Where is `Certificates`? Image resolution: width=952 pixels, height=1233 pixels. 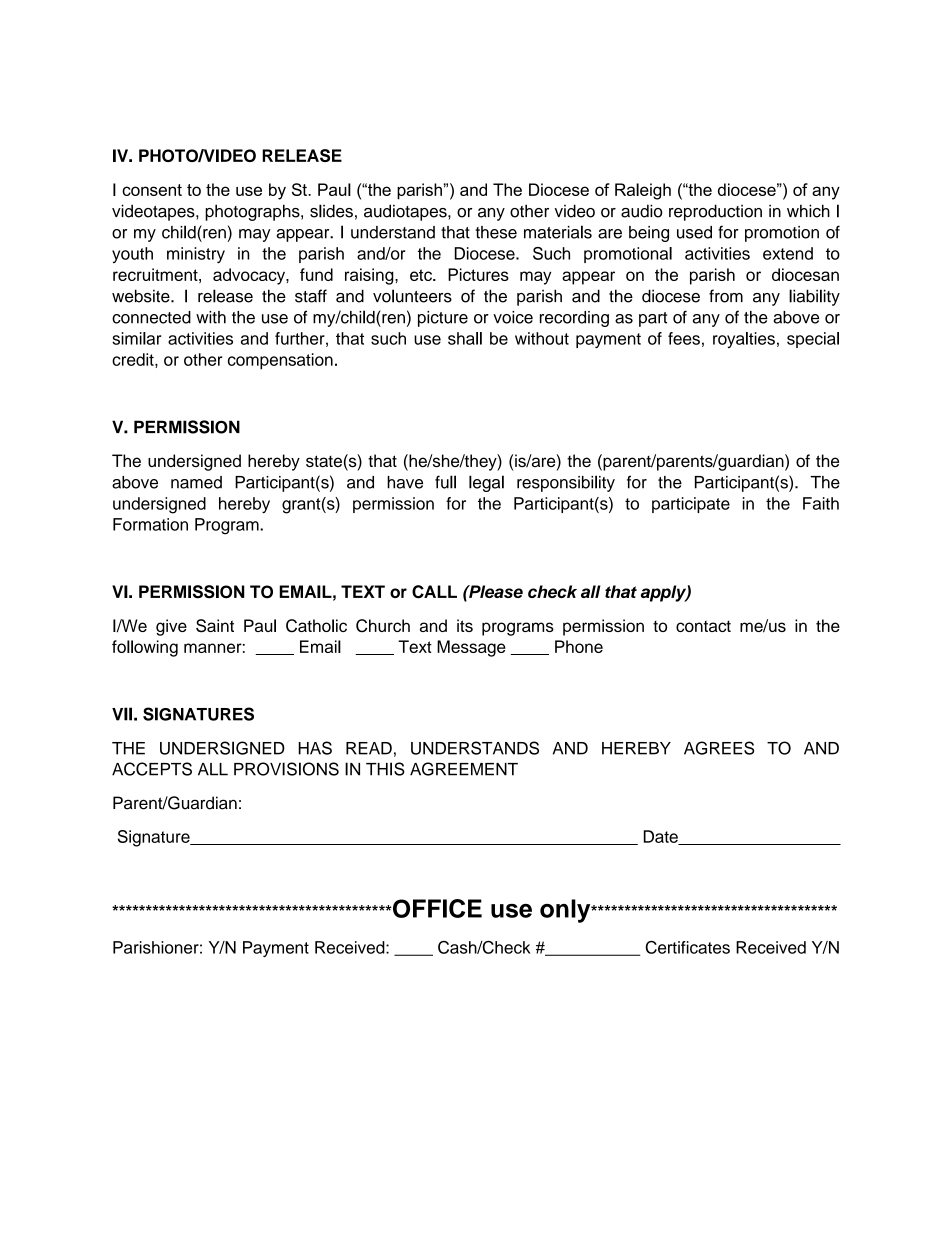
Certificates is located at coordinates (687, 947).
